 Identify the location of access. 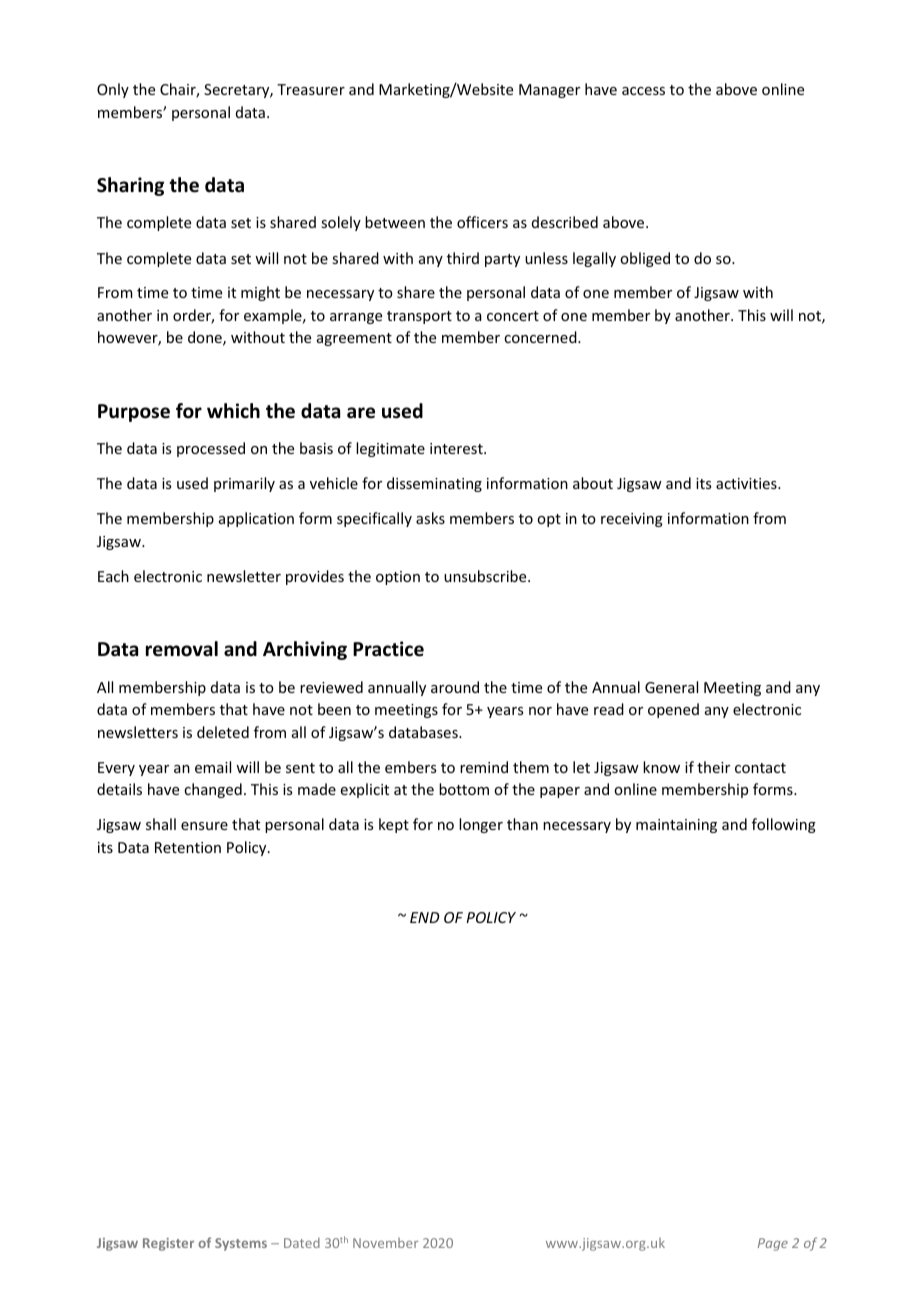
(643, 91).
